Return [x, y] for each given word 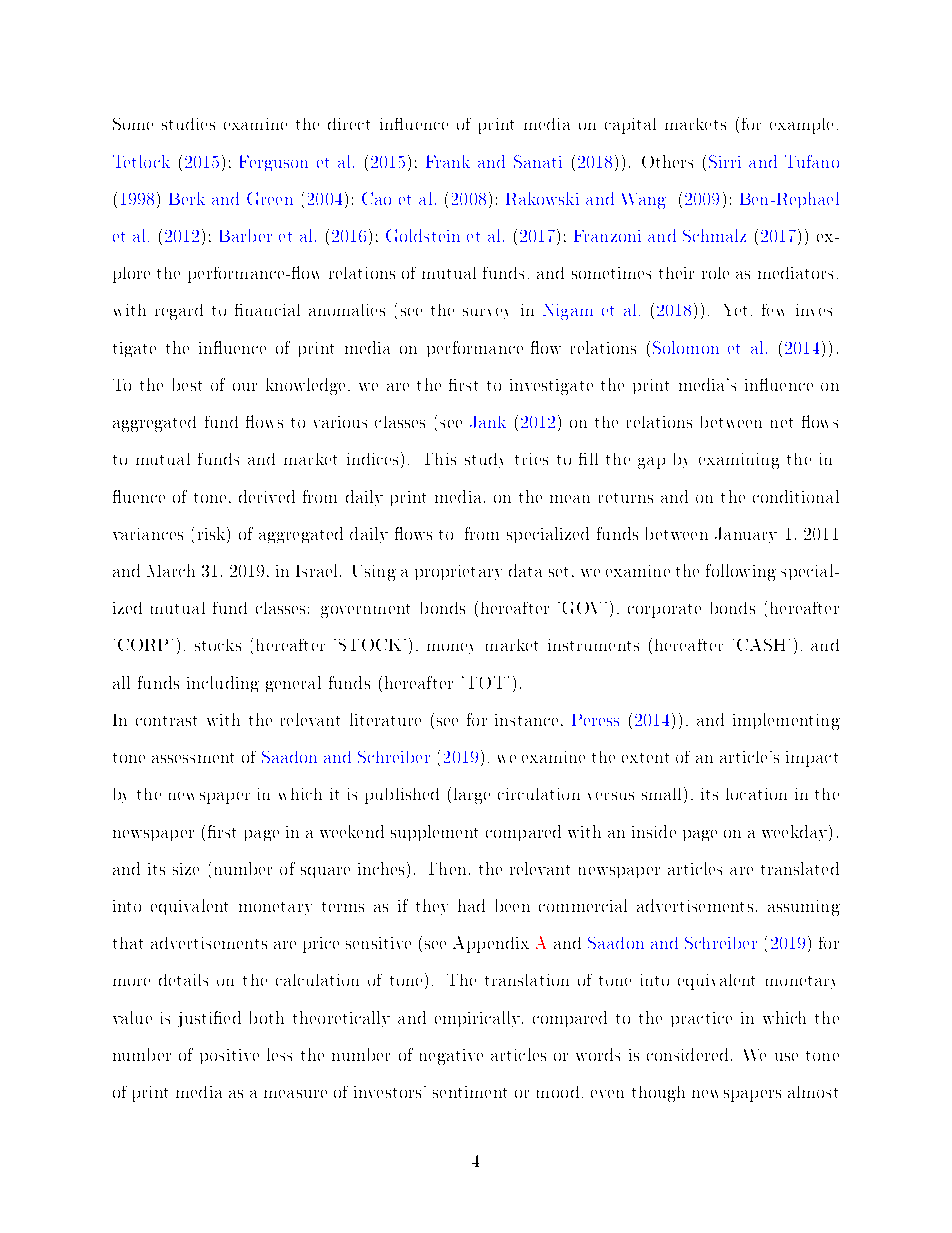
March [171, 570]
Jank [488, 422]
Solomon [686, 347]
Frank [448, 161]
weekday [796, 833]
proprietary [458, 572]
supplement [434, 833]
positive [229, 1056]
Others [667, 161]
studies [188, 124]
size [186, 869]
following [741, 572]
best [187, 384]
